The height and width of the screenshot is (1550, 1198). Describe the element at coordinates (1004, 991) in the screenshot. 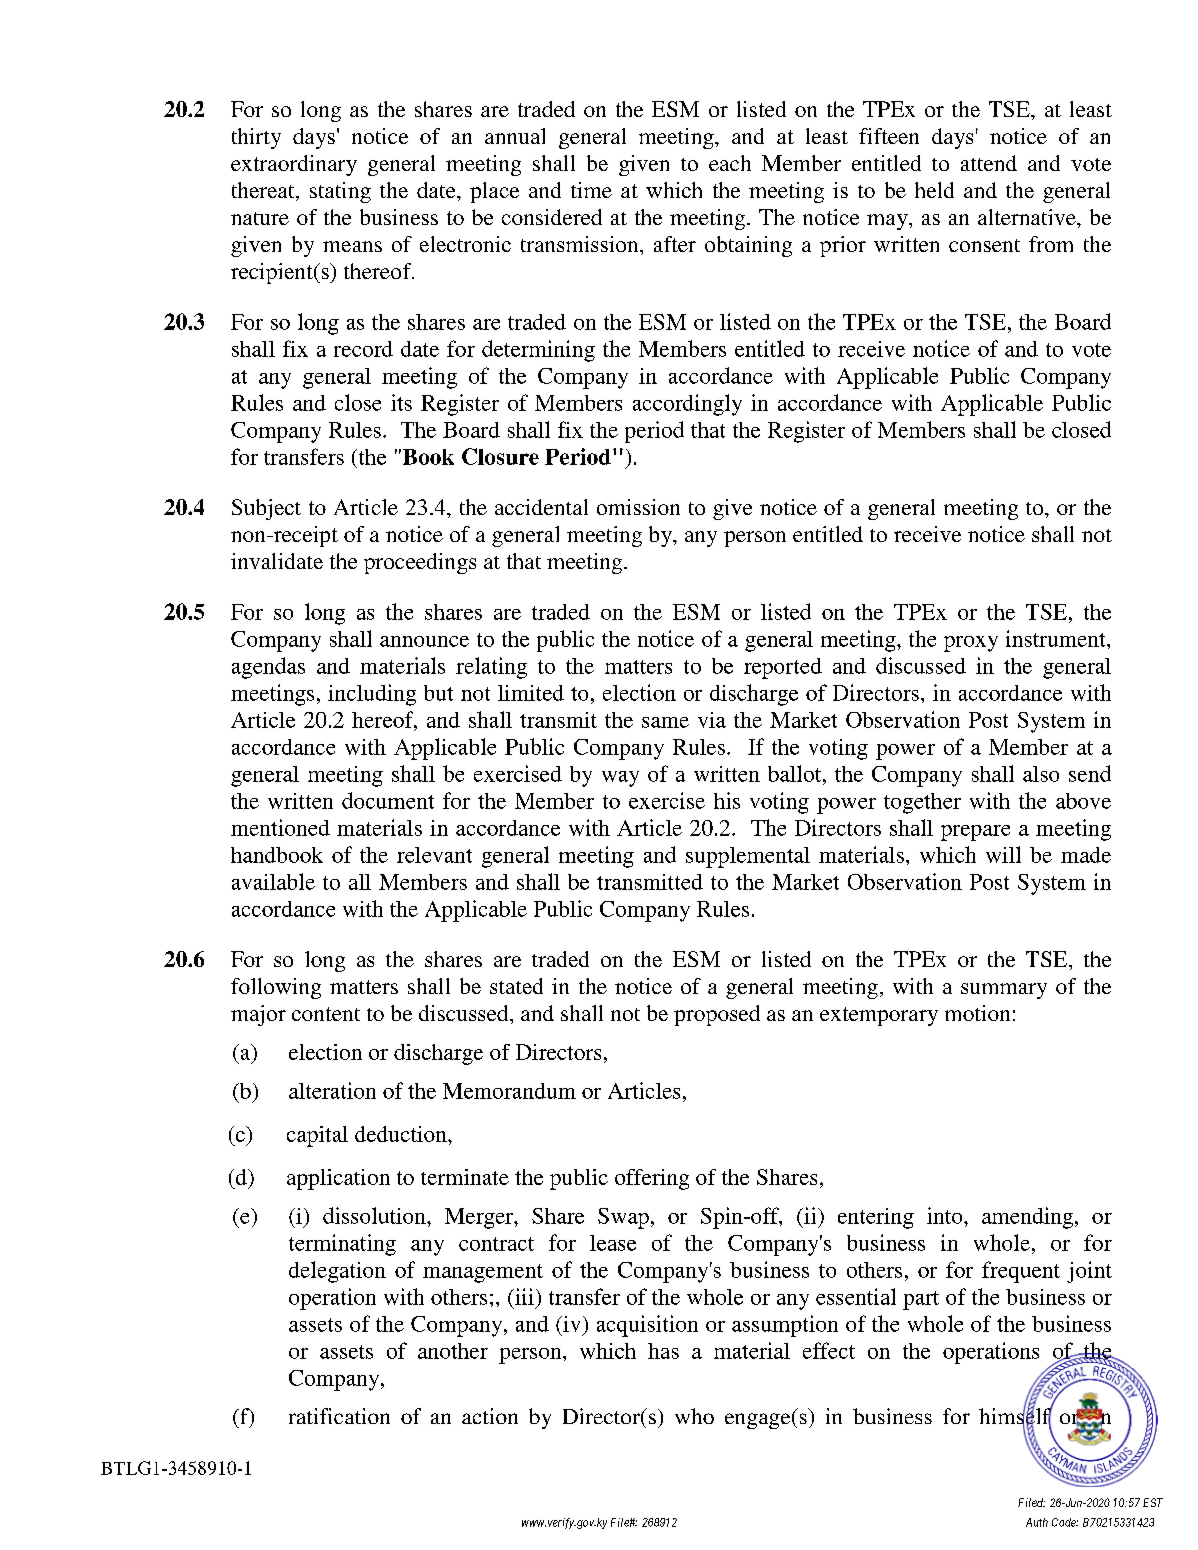

I see `summary` at that location.
